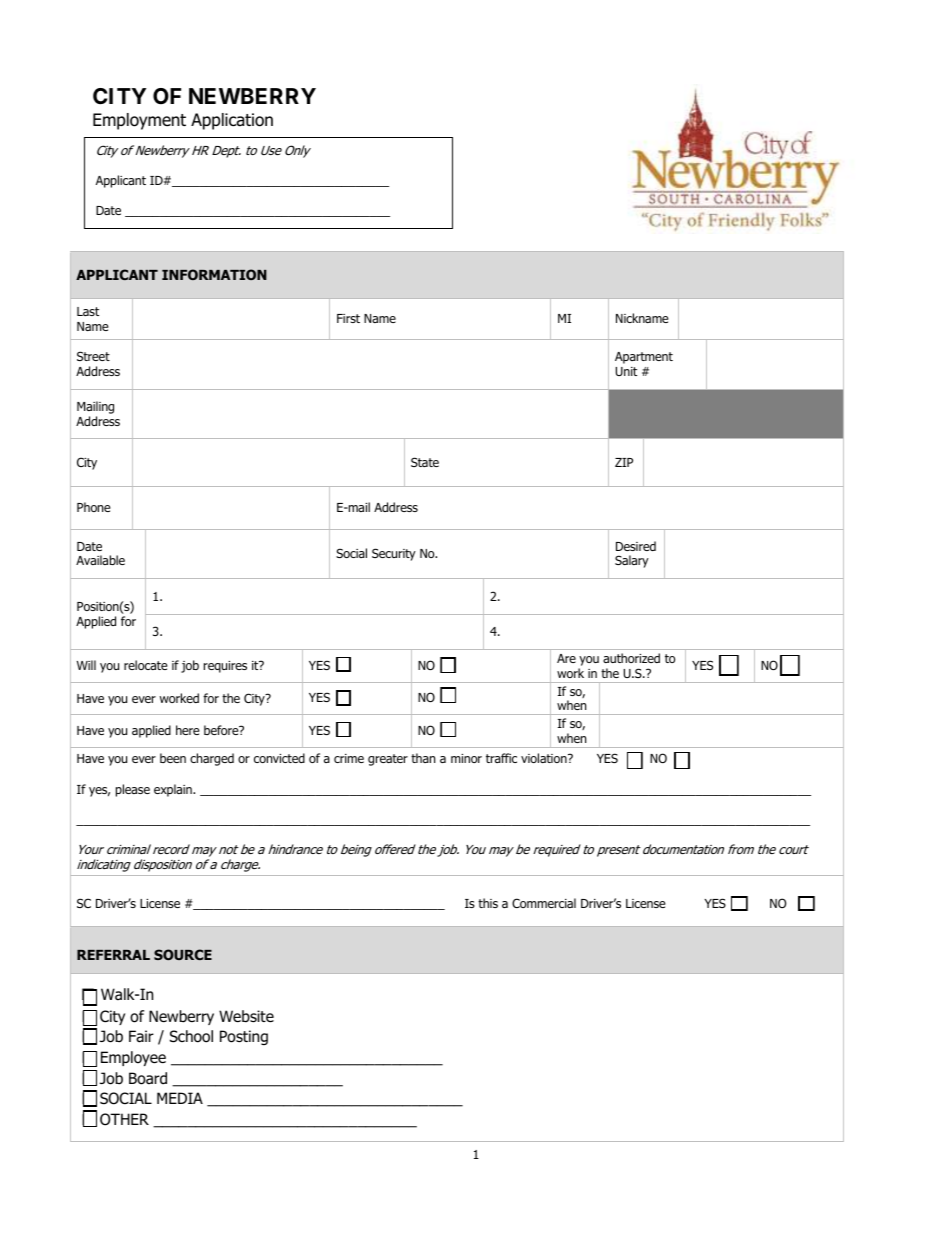 This screenshot has width=952, height=1233. I want to click on relocate, so click(146, 665).
